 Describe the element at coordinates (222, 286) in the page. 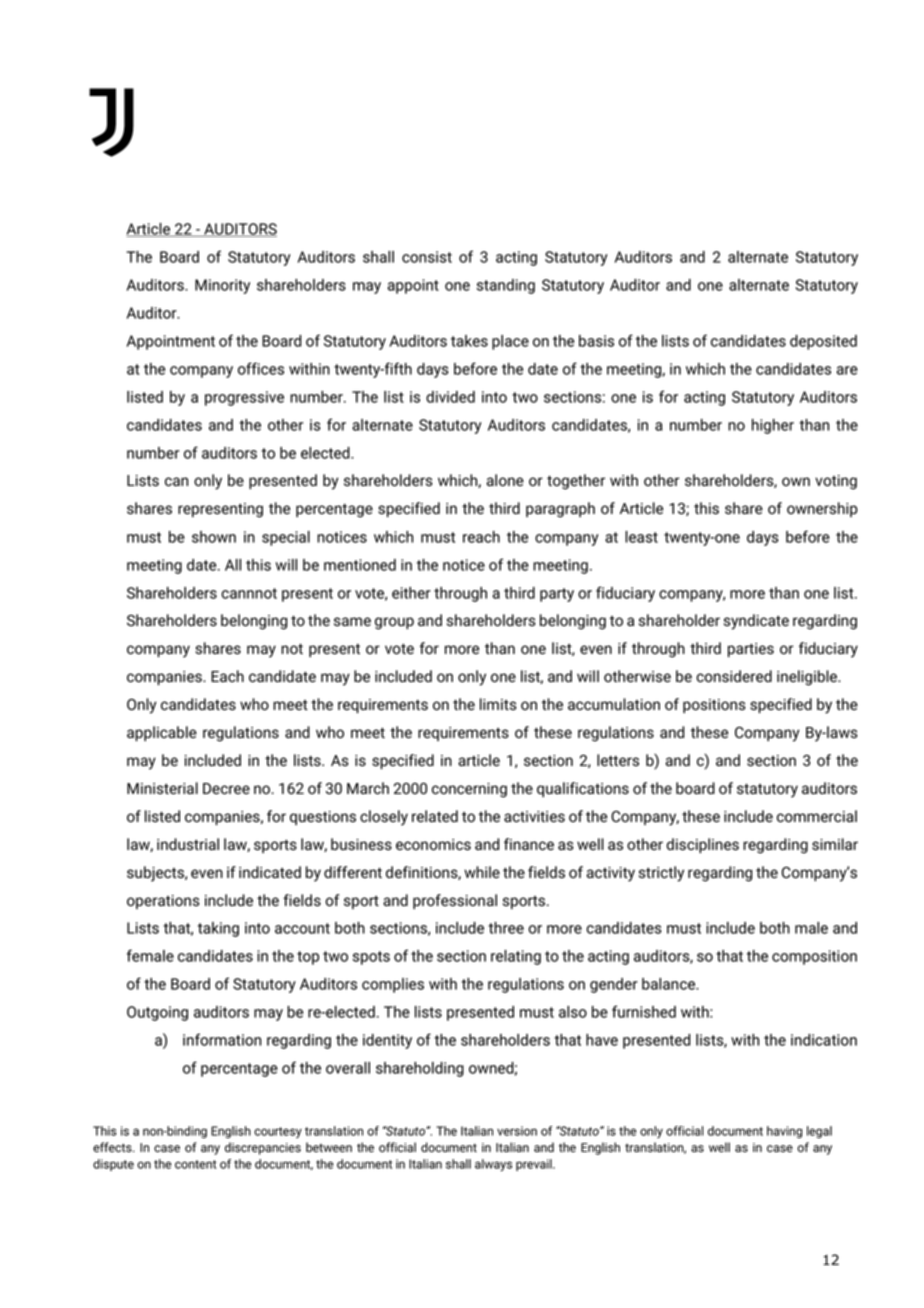

I see `Minority` at that location.
